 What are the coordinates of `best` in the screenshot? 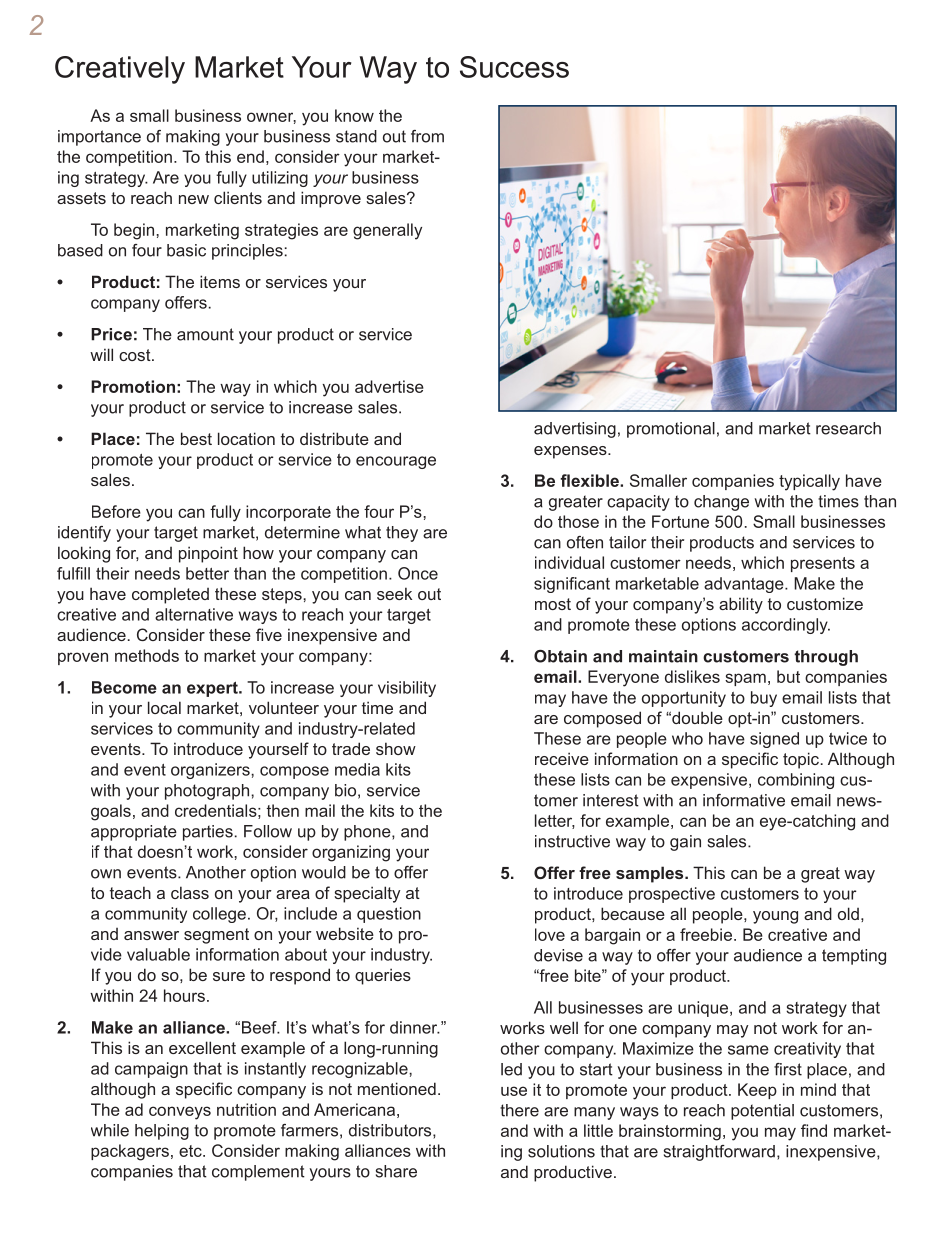 It's located at (196, 438).
